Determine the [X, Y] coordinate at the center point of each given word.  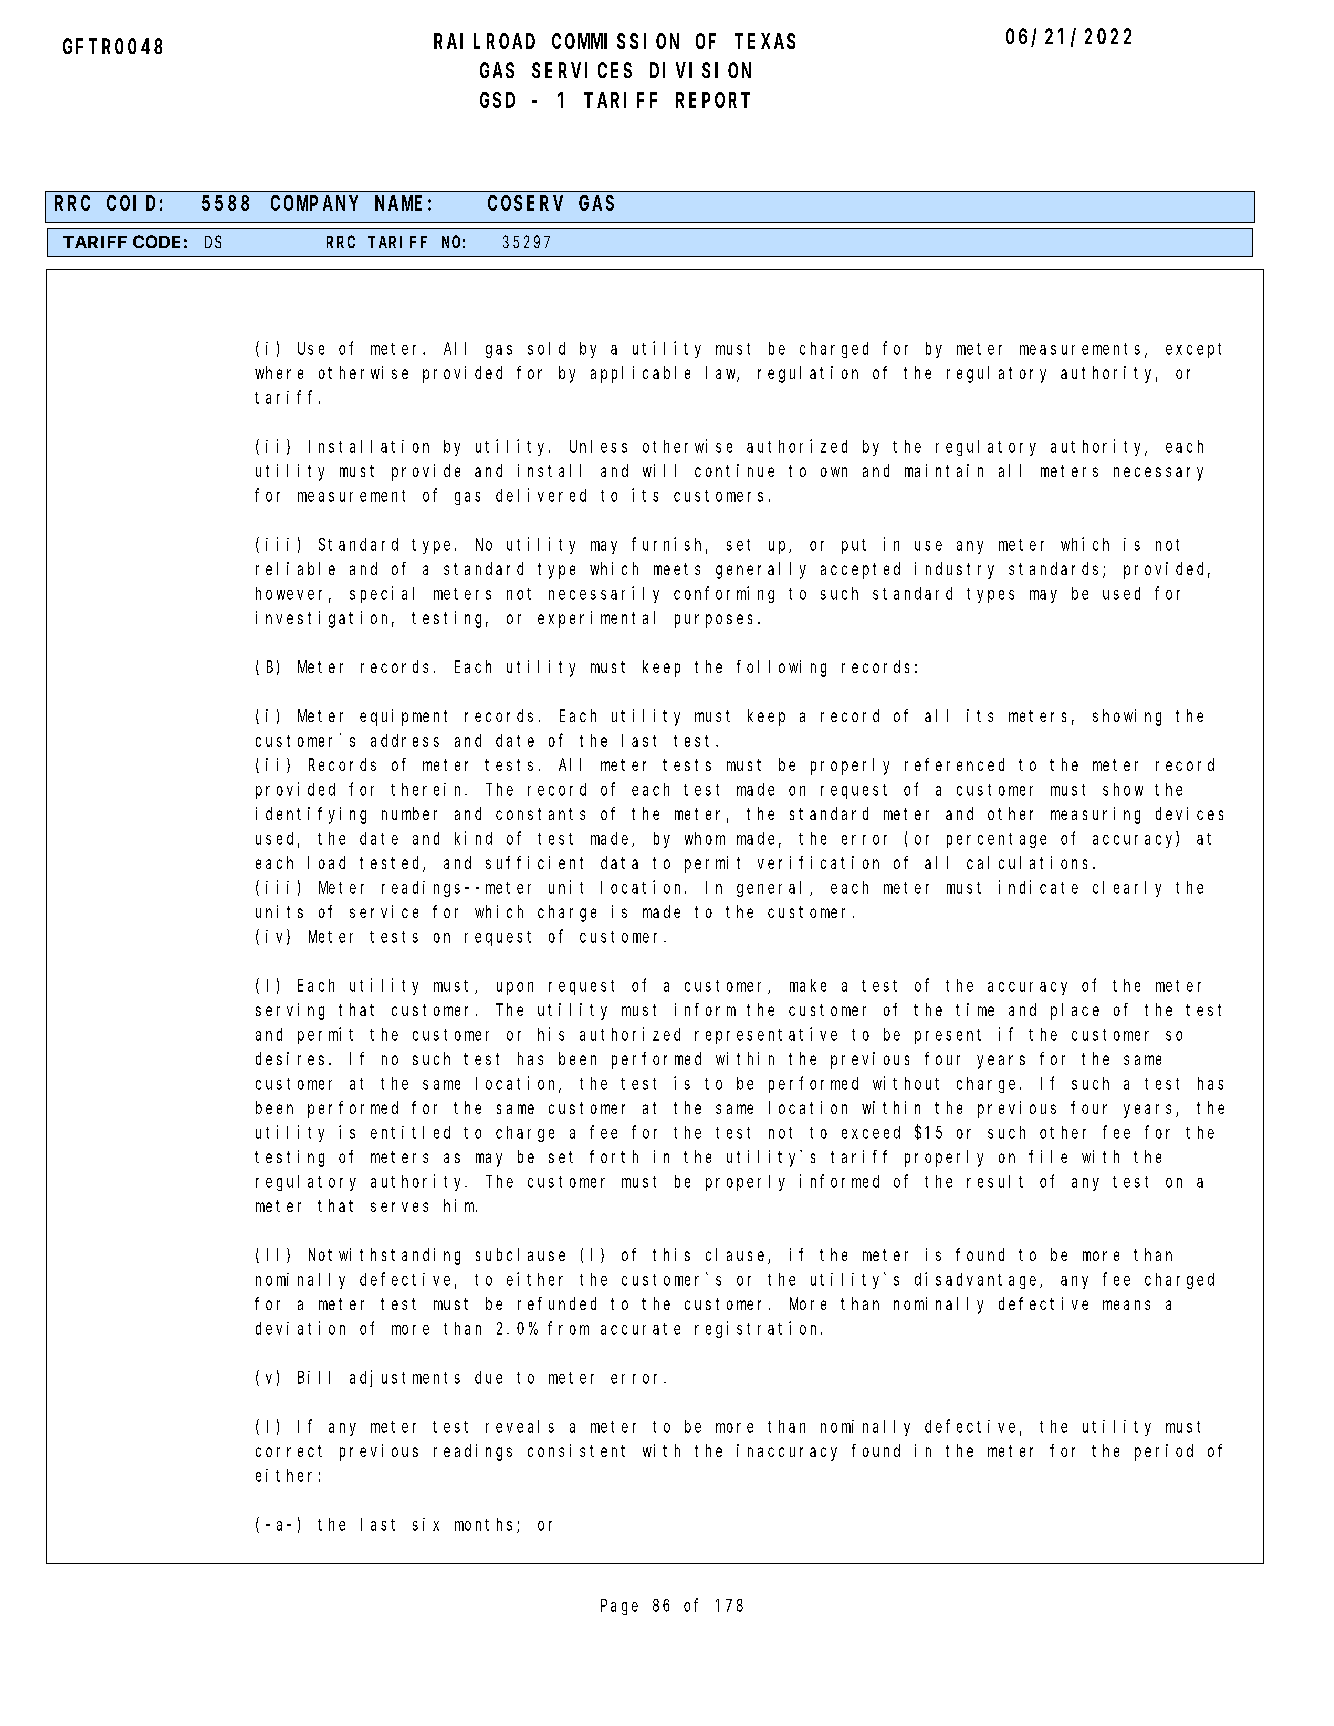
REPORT [713, 100]
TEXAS [765, 41]
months [486, 1525]
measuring [1095, 815]
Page [619, 1607]
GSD [497, 100]
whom [705, 838]
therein [428, 789]
